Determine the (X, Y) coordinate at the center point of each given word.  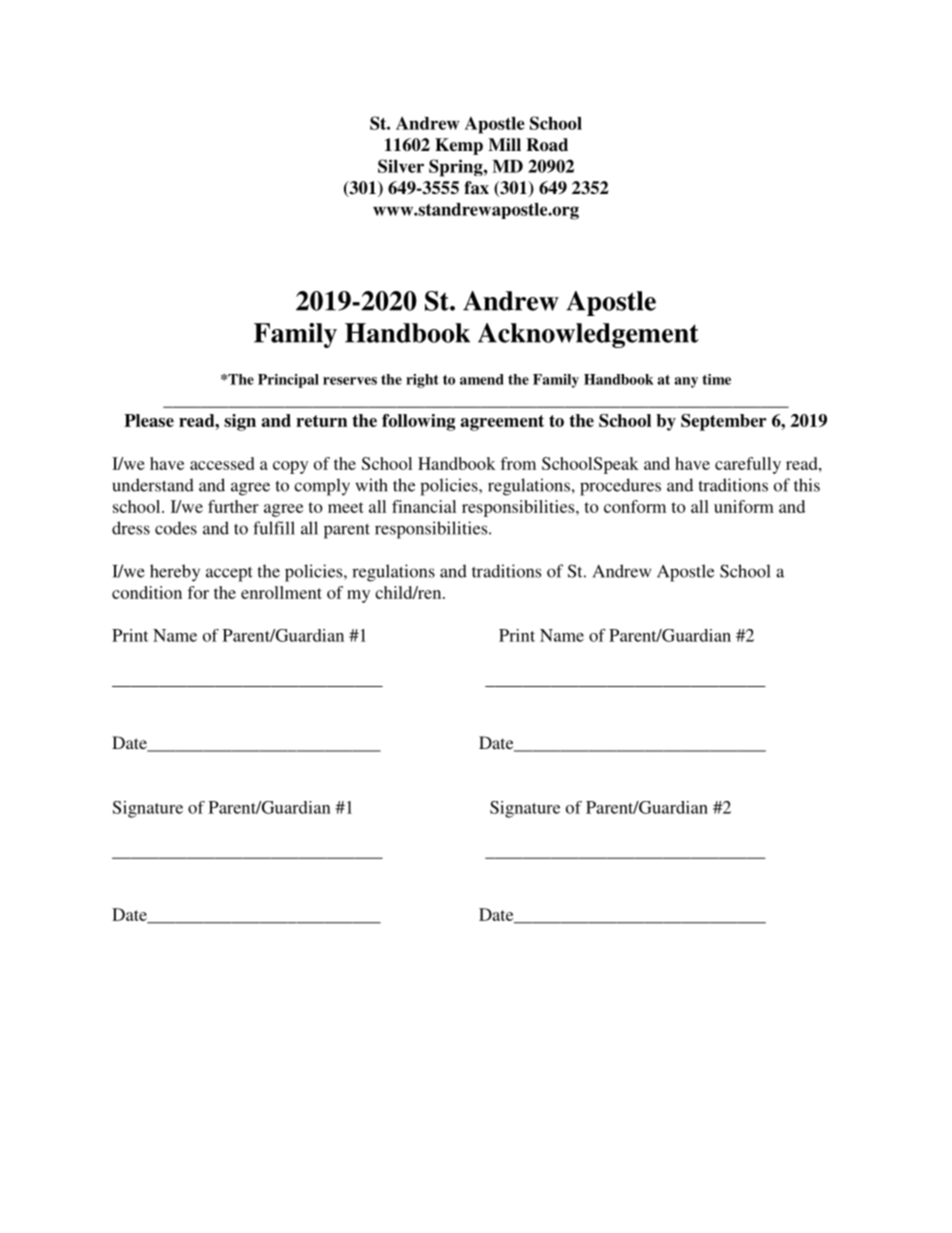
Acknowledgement (588, 335)
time (716, 379)
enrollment (281, 592)
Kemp (459, 146)
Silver (401, 166)
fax (476, 188)
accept (229, 574)
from (518, 463)
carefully (748, 465)
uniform (744, 506)
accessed (222, 463)
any (686, 382)
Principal (288, 381)
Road (547, 145)
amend (482, 379)
